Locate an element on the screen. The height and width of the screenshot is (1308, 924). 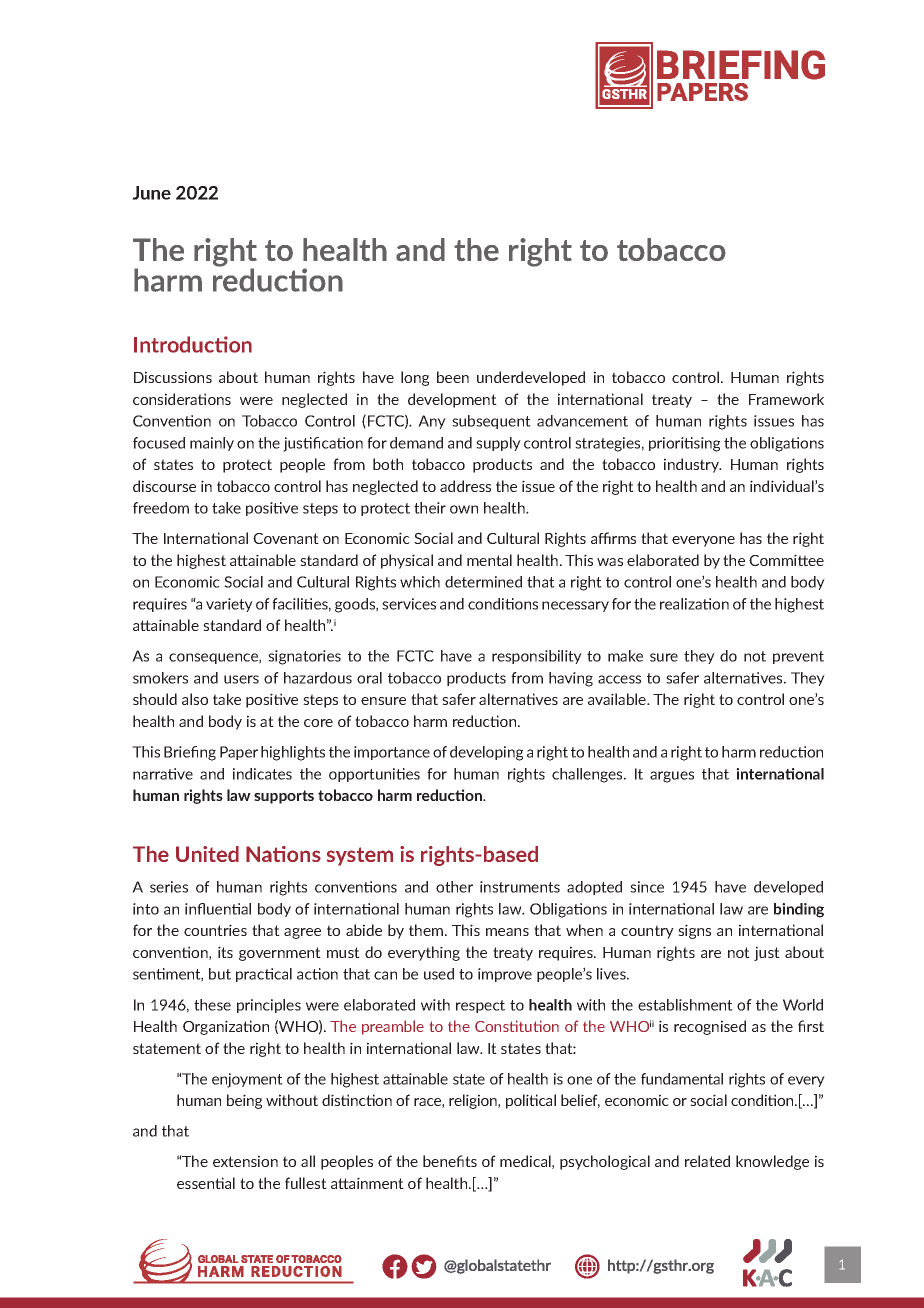
been is located at coordinates (453, 377).
